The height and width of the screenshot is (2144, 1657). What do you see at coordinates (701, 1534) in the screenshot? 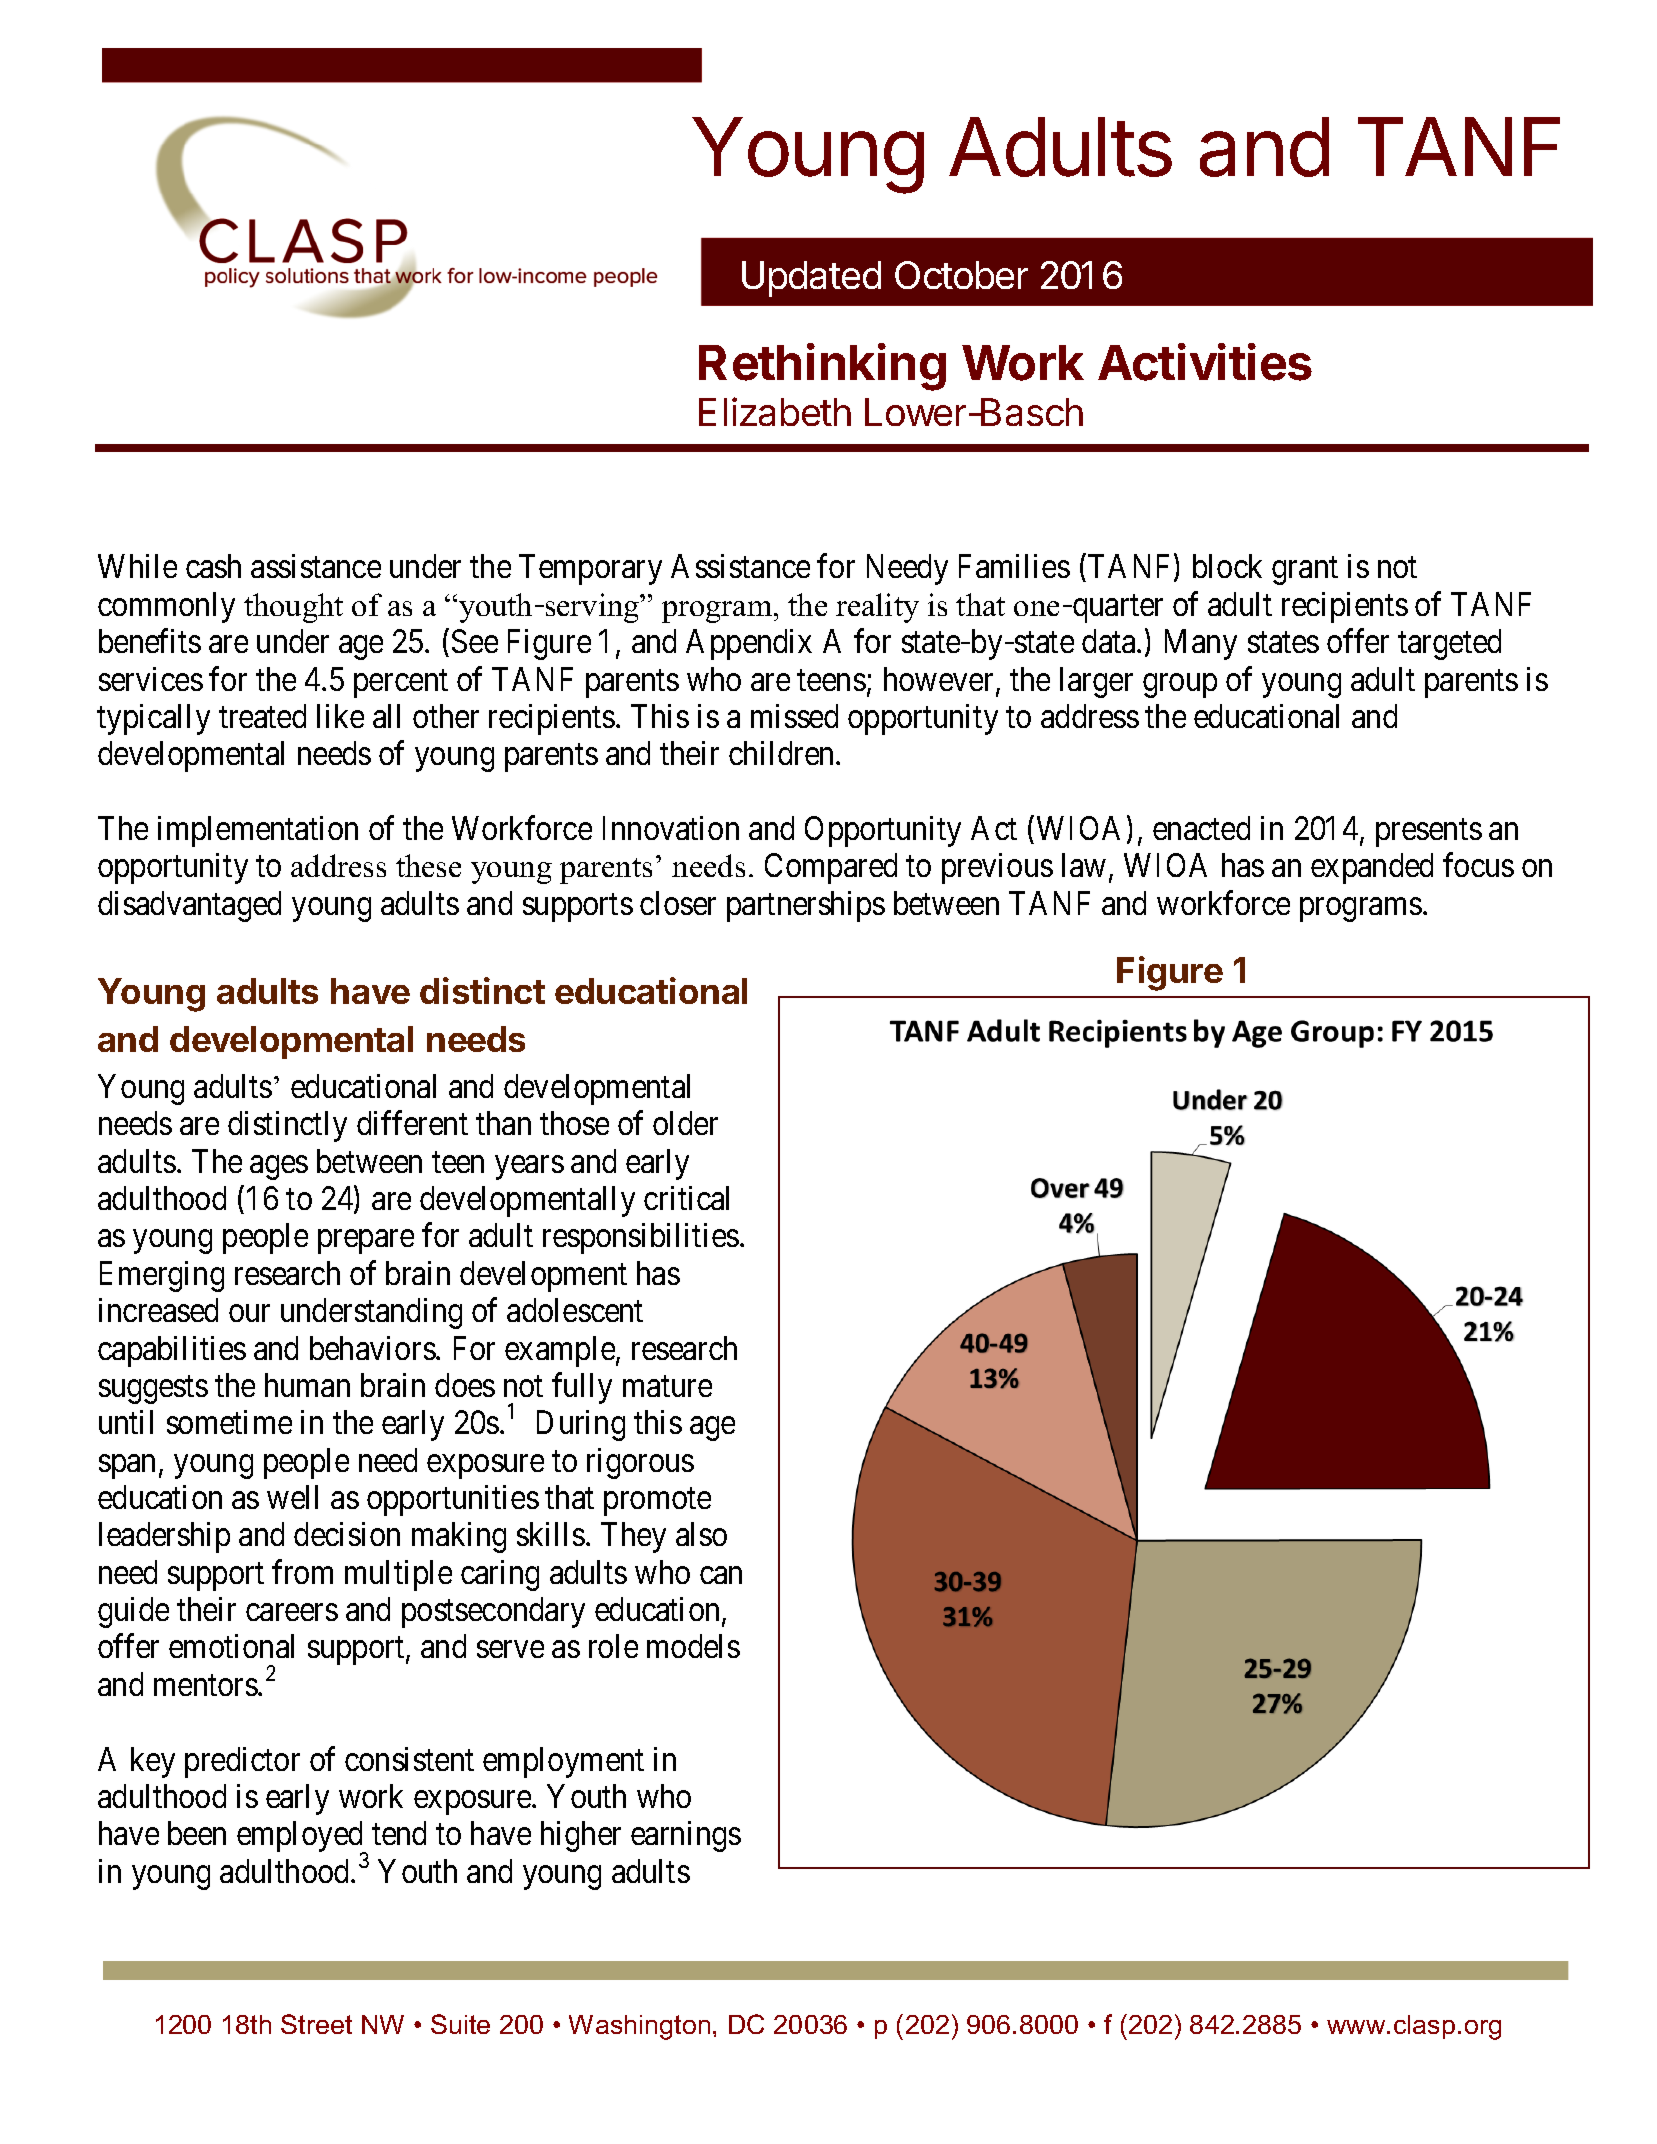
I see `also` at bounding box center [701, 1534].
